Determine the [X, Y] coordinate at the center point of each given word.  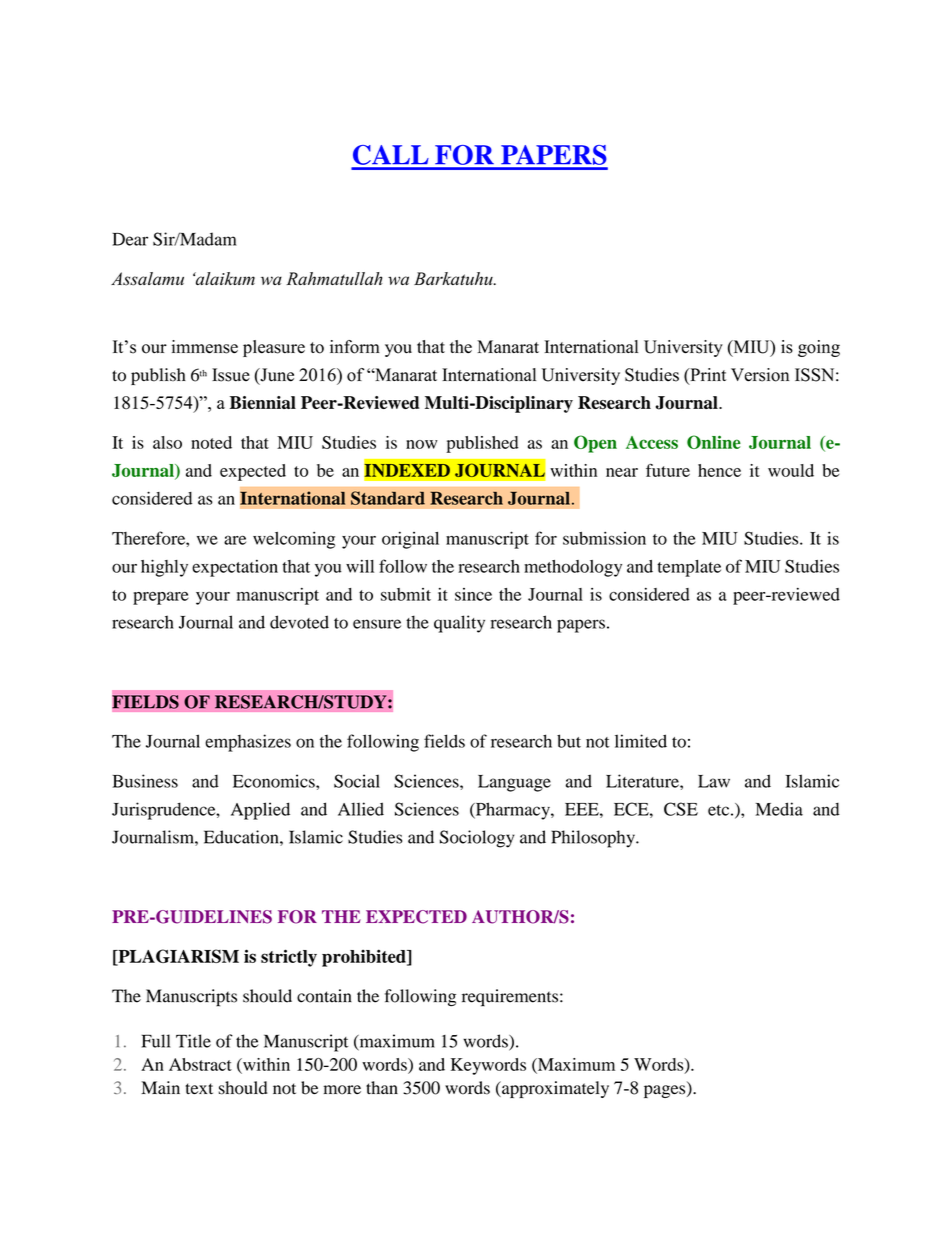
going [819, 348]
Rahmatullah [334, 278]
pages [666, 1091]
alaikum [224, 278]
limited [641, 741]
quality [459, 624]
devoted [299, 622]
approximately [554, 1089]
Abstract [200, 1064]
